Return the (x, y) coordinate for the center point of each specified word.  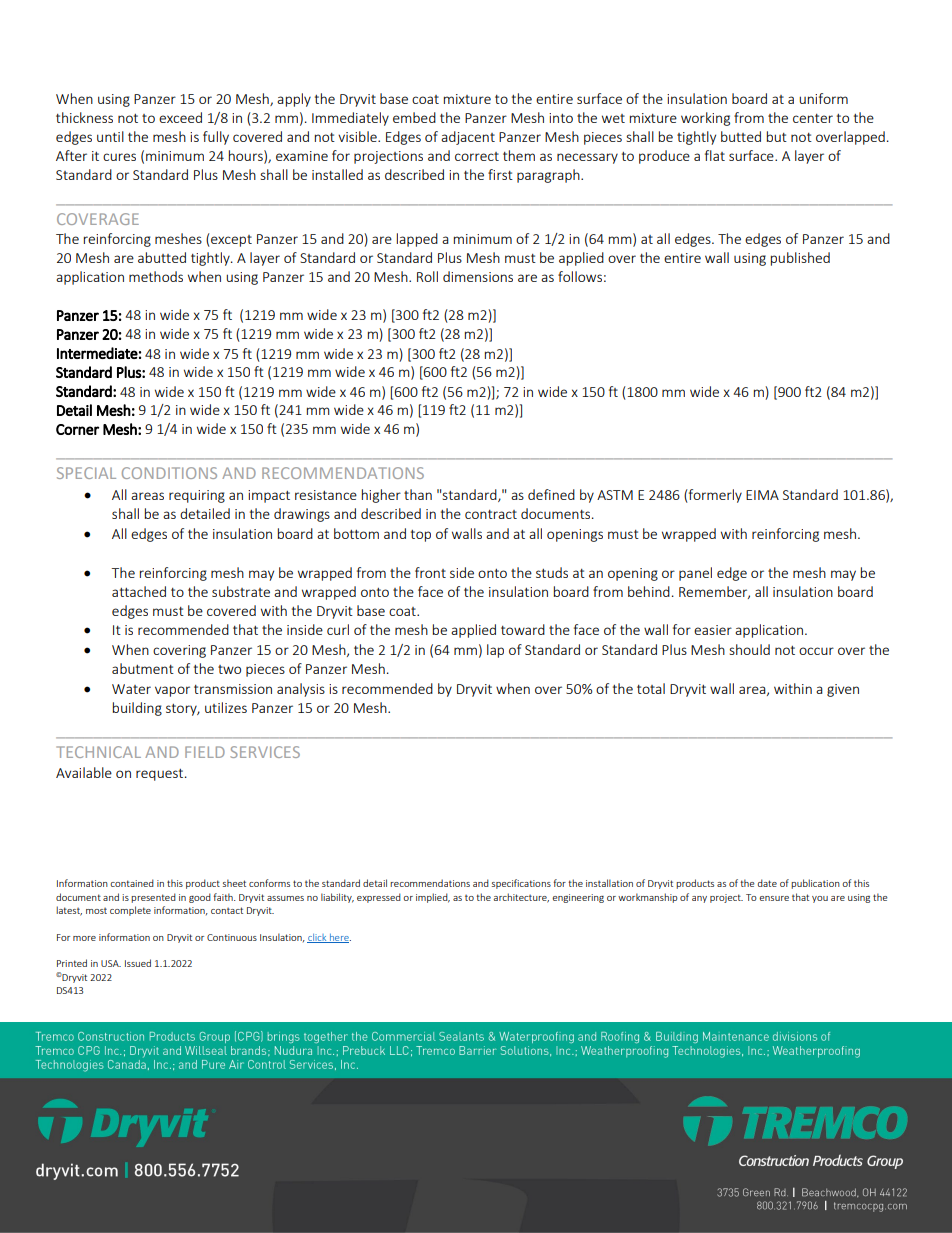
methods (156, 276)
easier (713, 630)
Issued (138, 963)
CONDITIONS (169, 473)
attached (139, 591)
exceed (180, 117)
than (418, 494)
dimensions (478, 276)
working (705, 119)
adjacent (468, 138)
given (843, 690)
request (161, 775)
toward (523, 629)
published (800, 259)
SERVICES (265, 752)
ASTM (615, 495)
